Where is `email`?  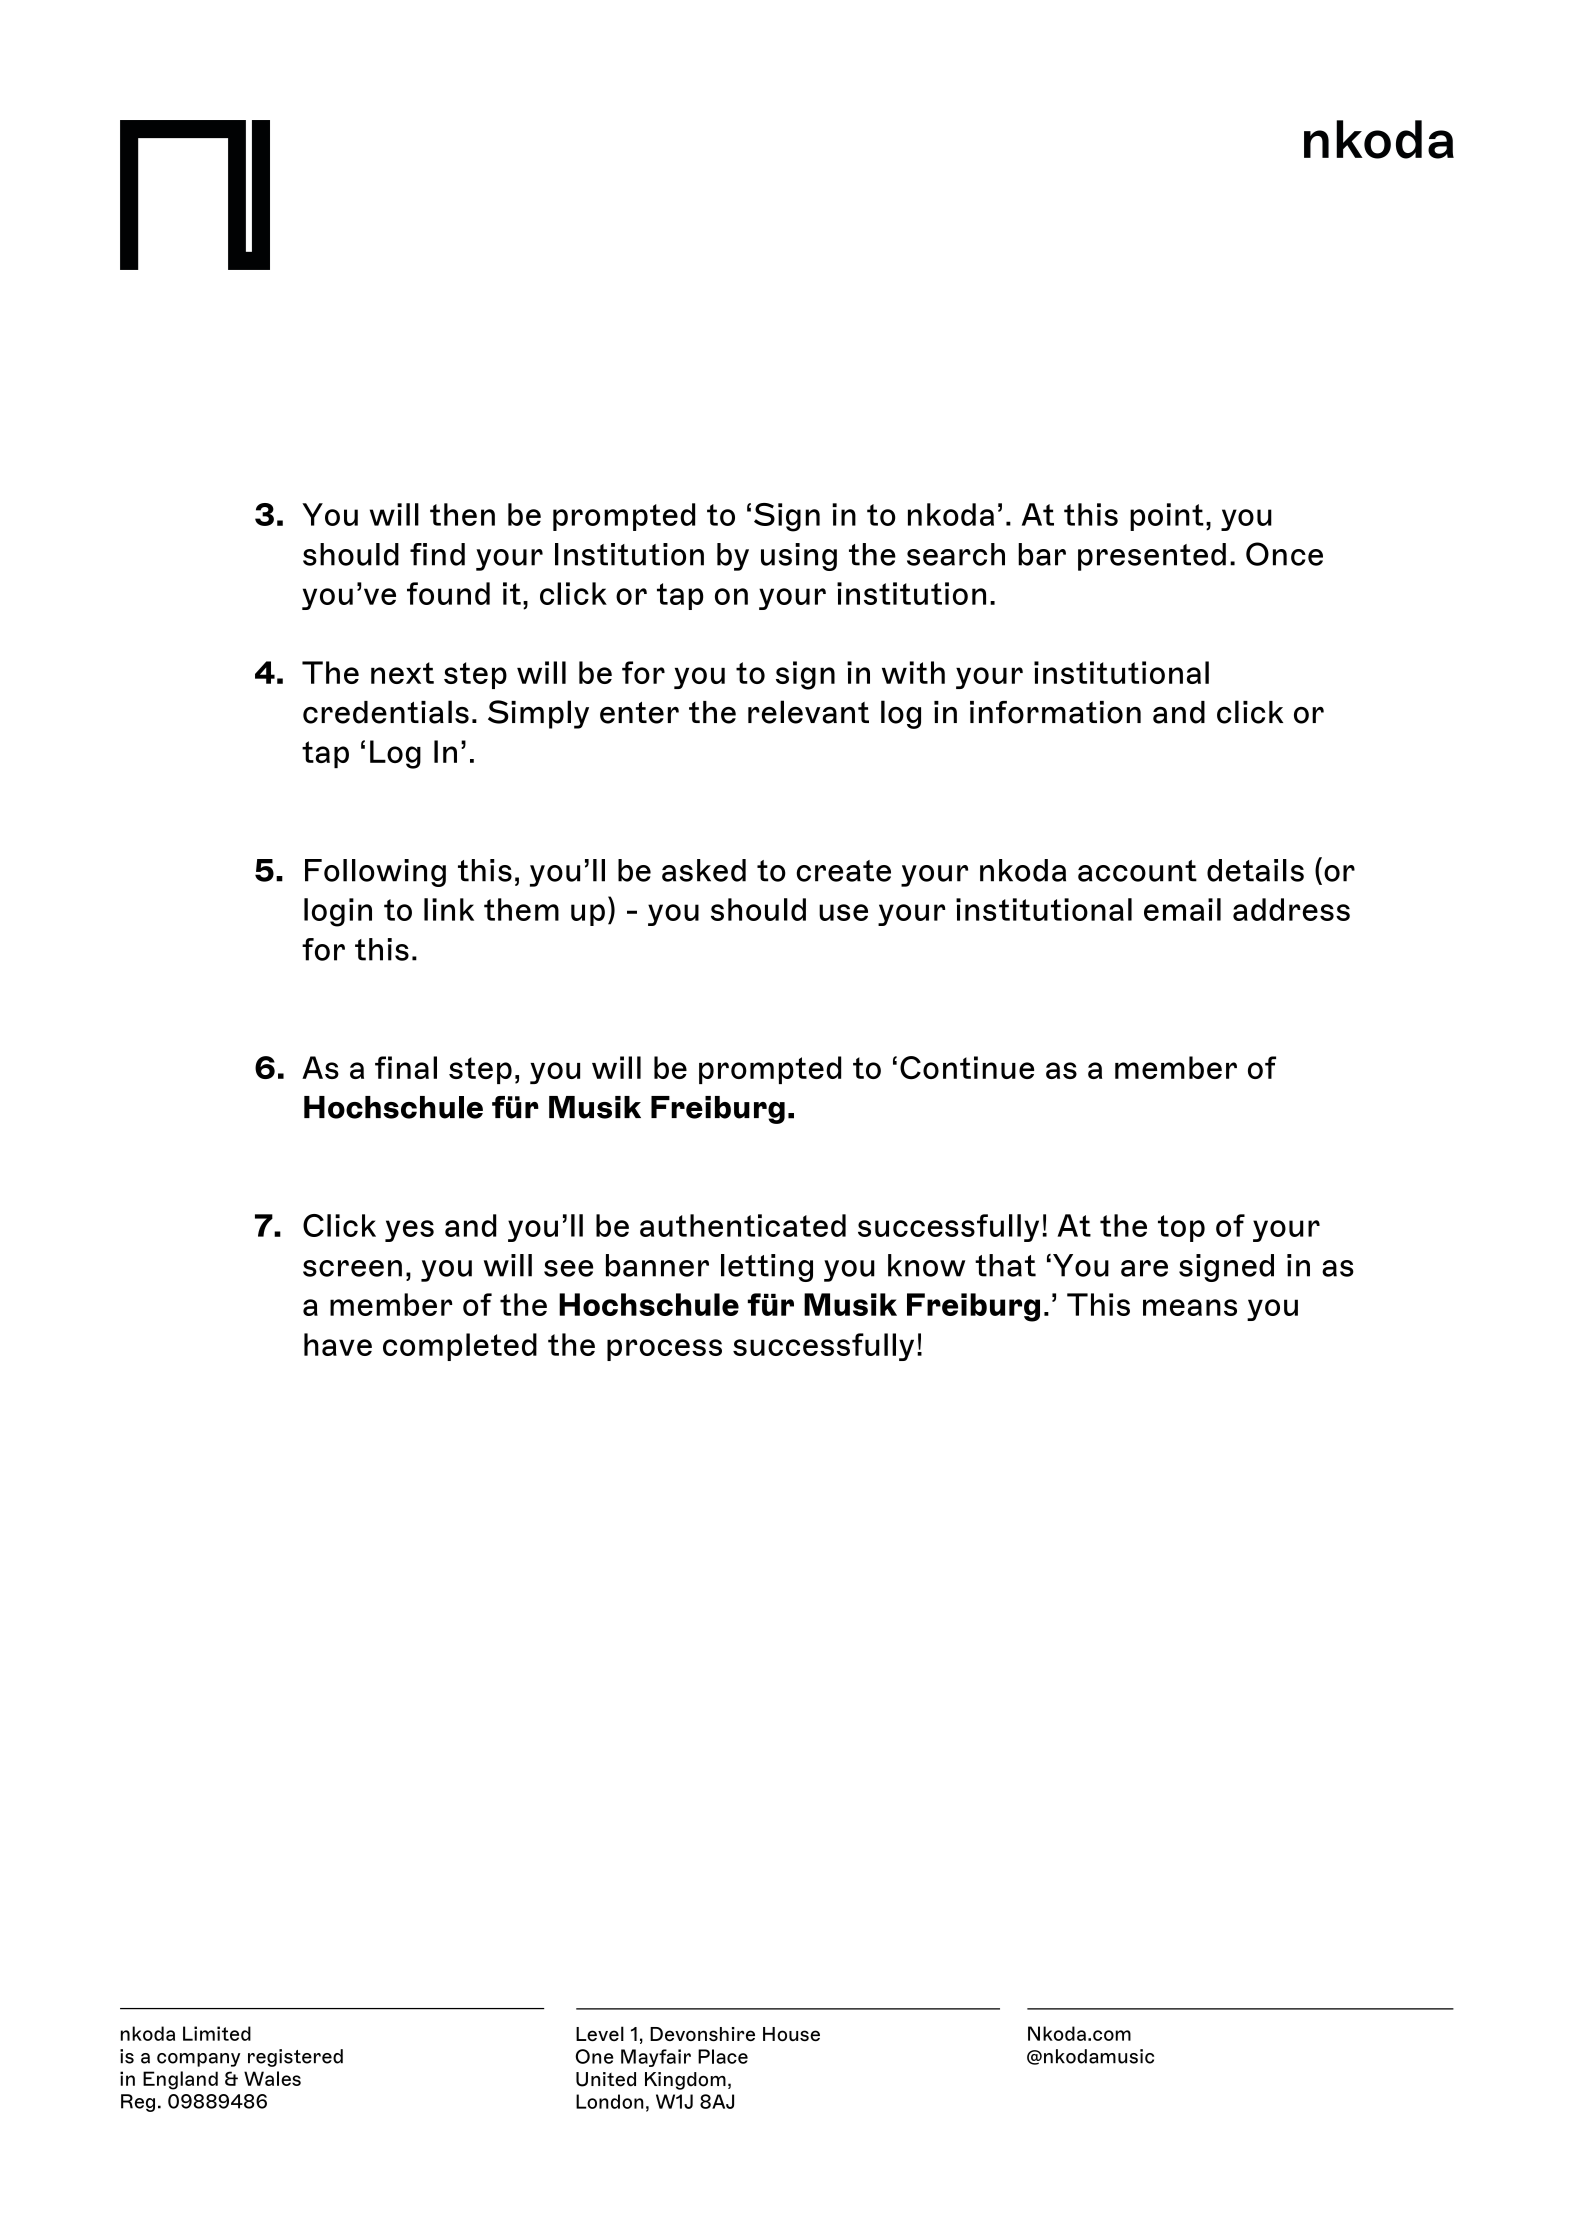 email is located at coordinates (1182, 909).
